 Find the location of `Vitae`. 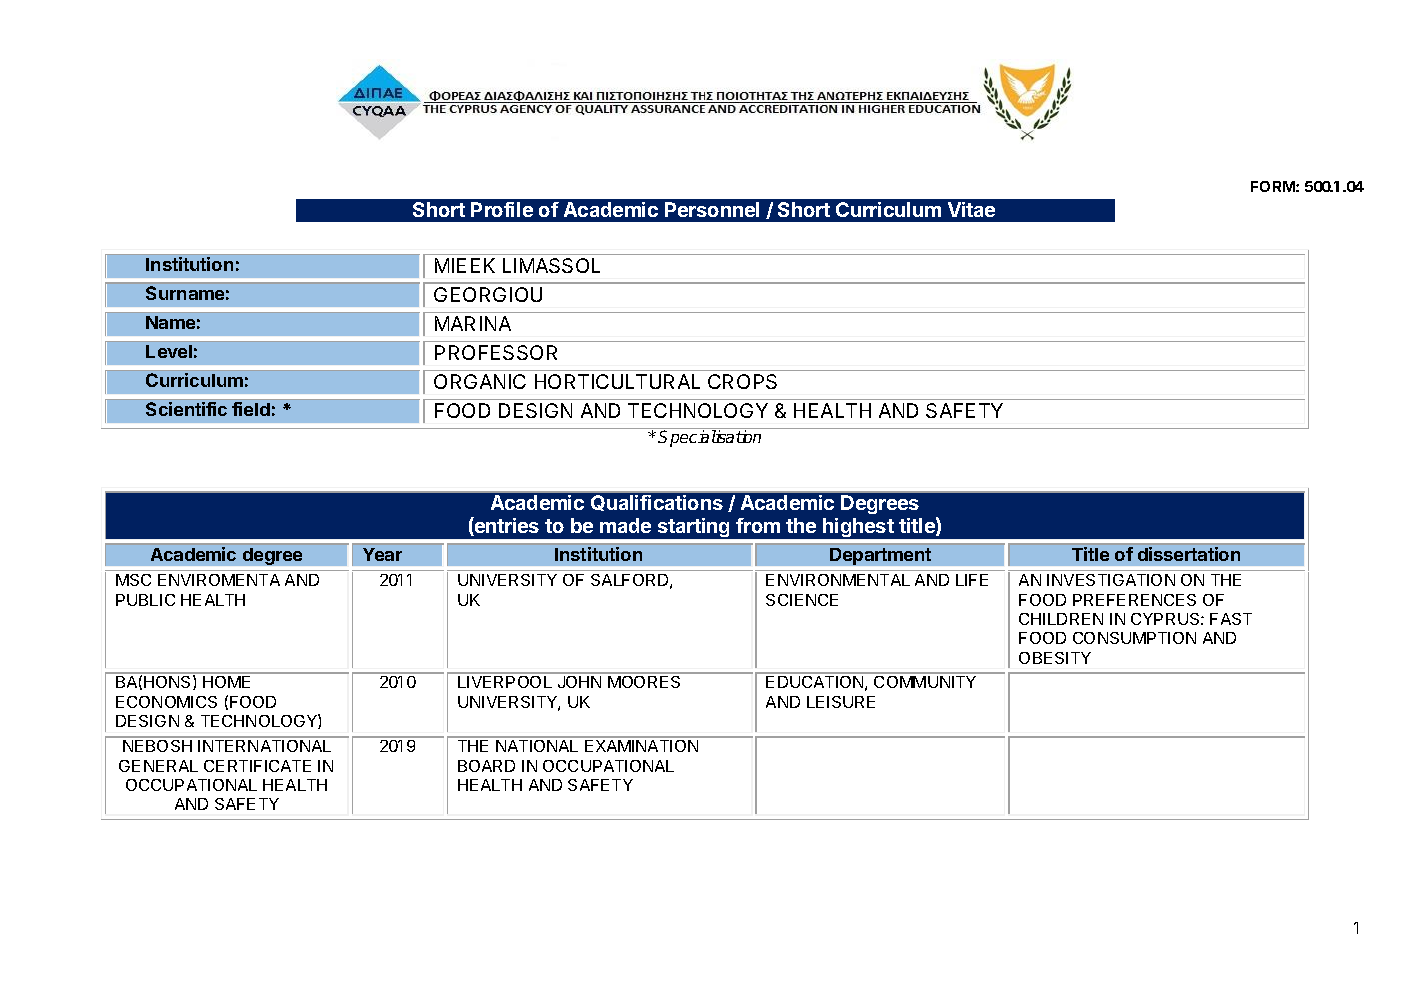

Vitae is located at coordinates (971, 209).
